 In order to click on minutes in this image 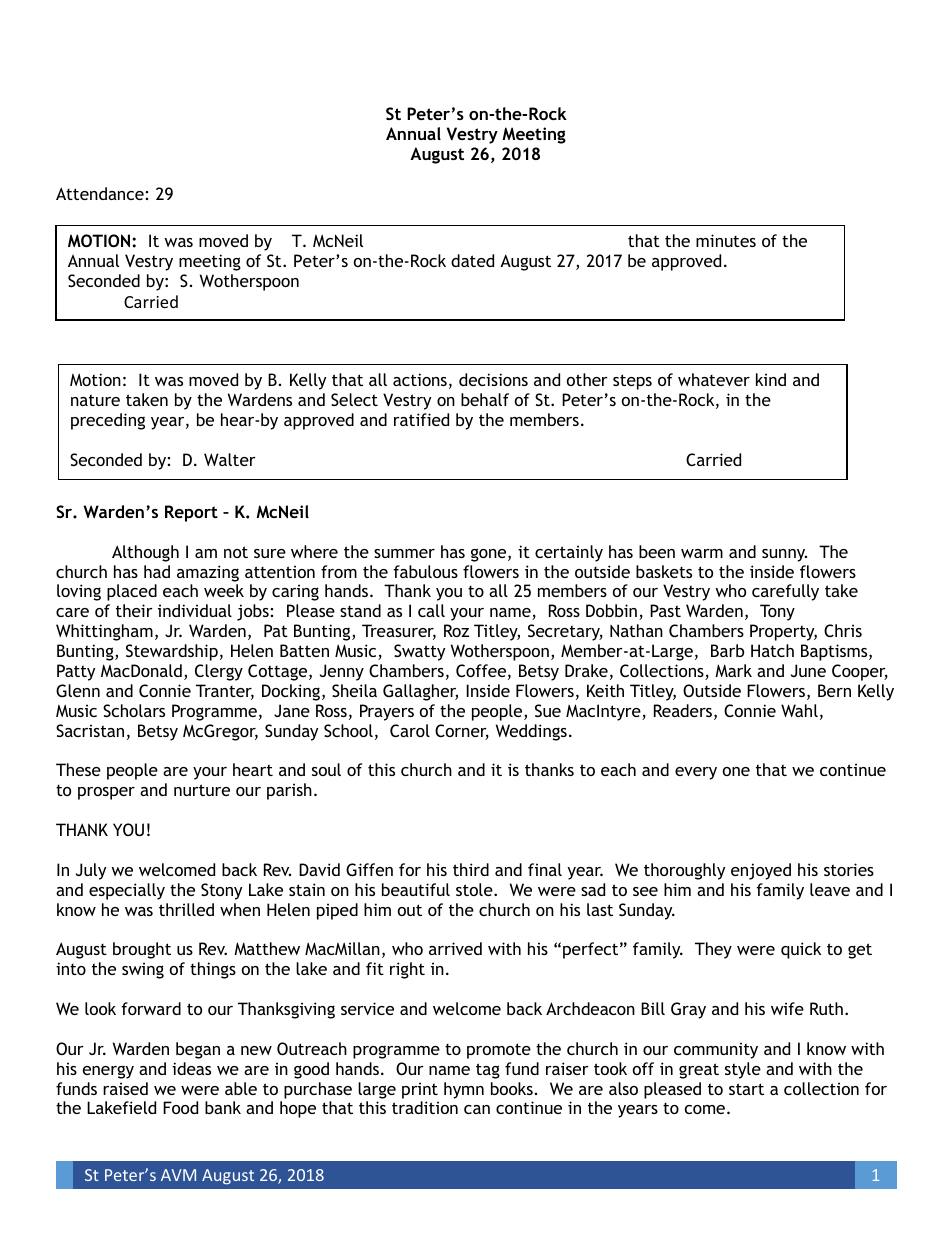, I will do `click(726, 240)`.
